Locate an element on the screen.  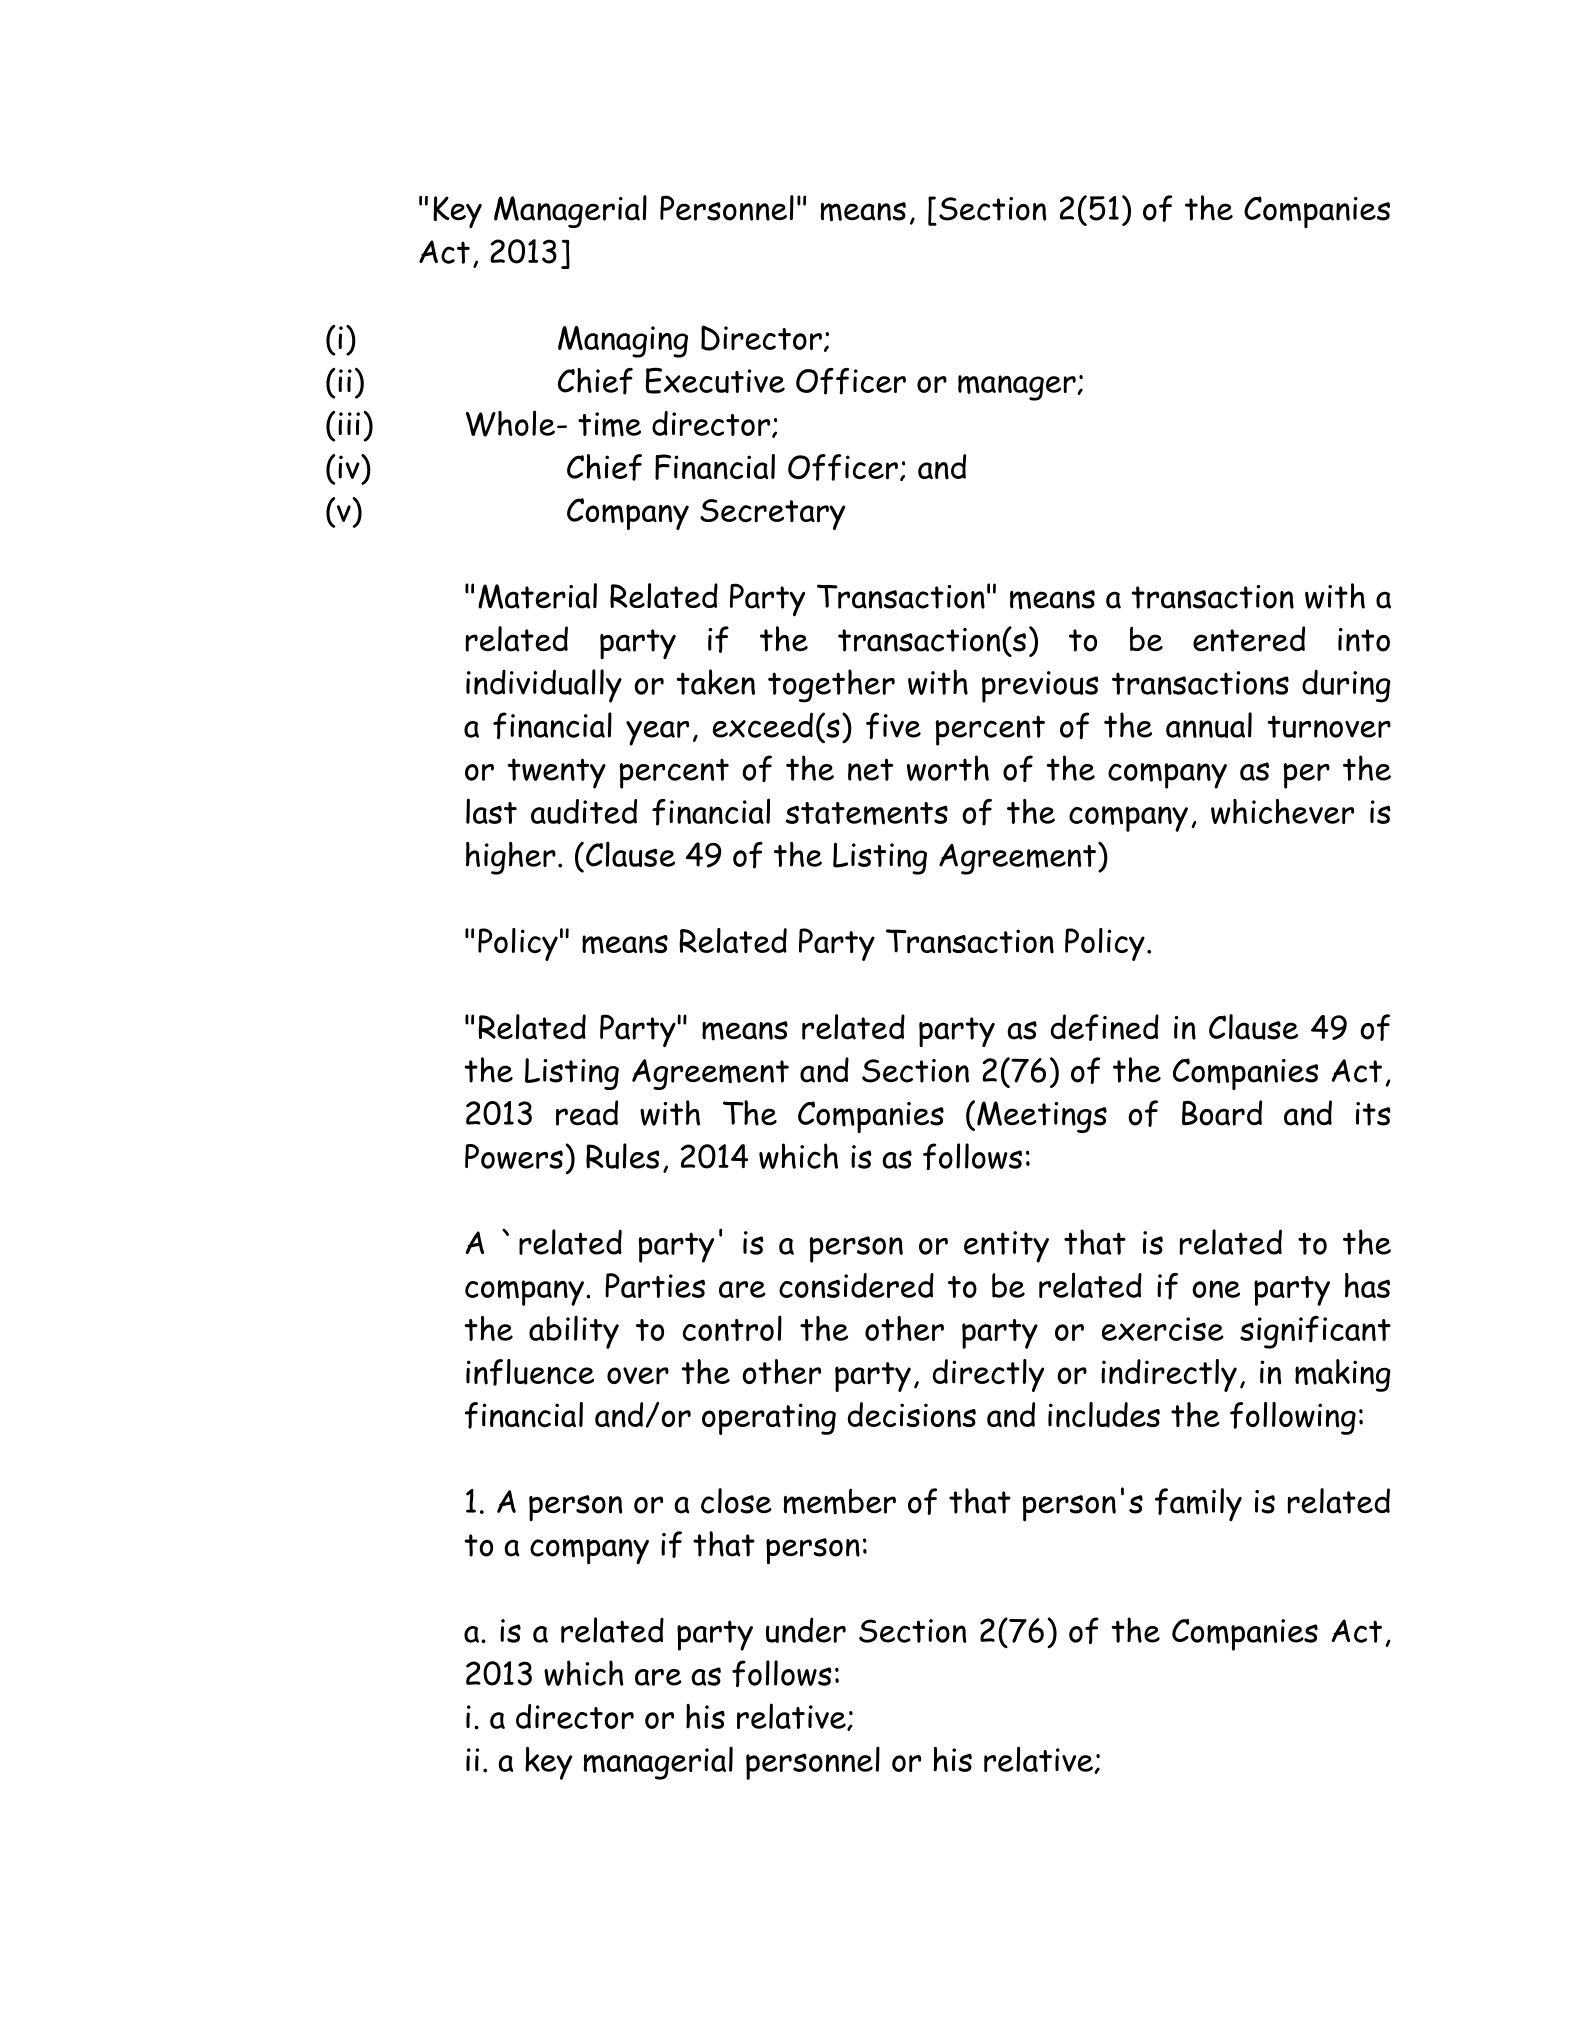
Board is located at coordinates (1222, 1113).
